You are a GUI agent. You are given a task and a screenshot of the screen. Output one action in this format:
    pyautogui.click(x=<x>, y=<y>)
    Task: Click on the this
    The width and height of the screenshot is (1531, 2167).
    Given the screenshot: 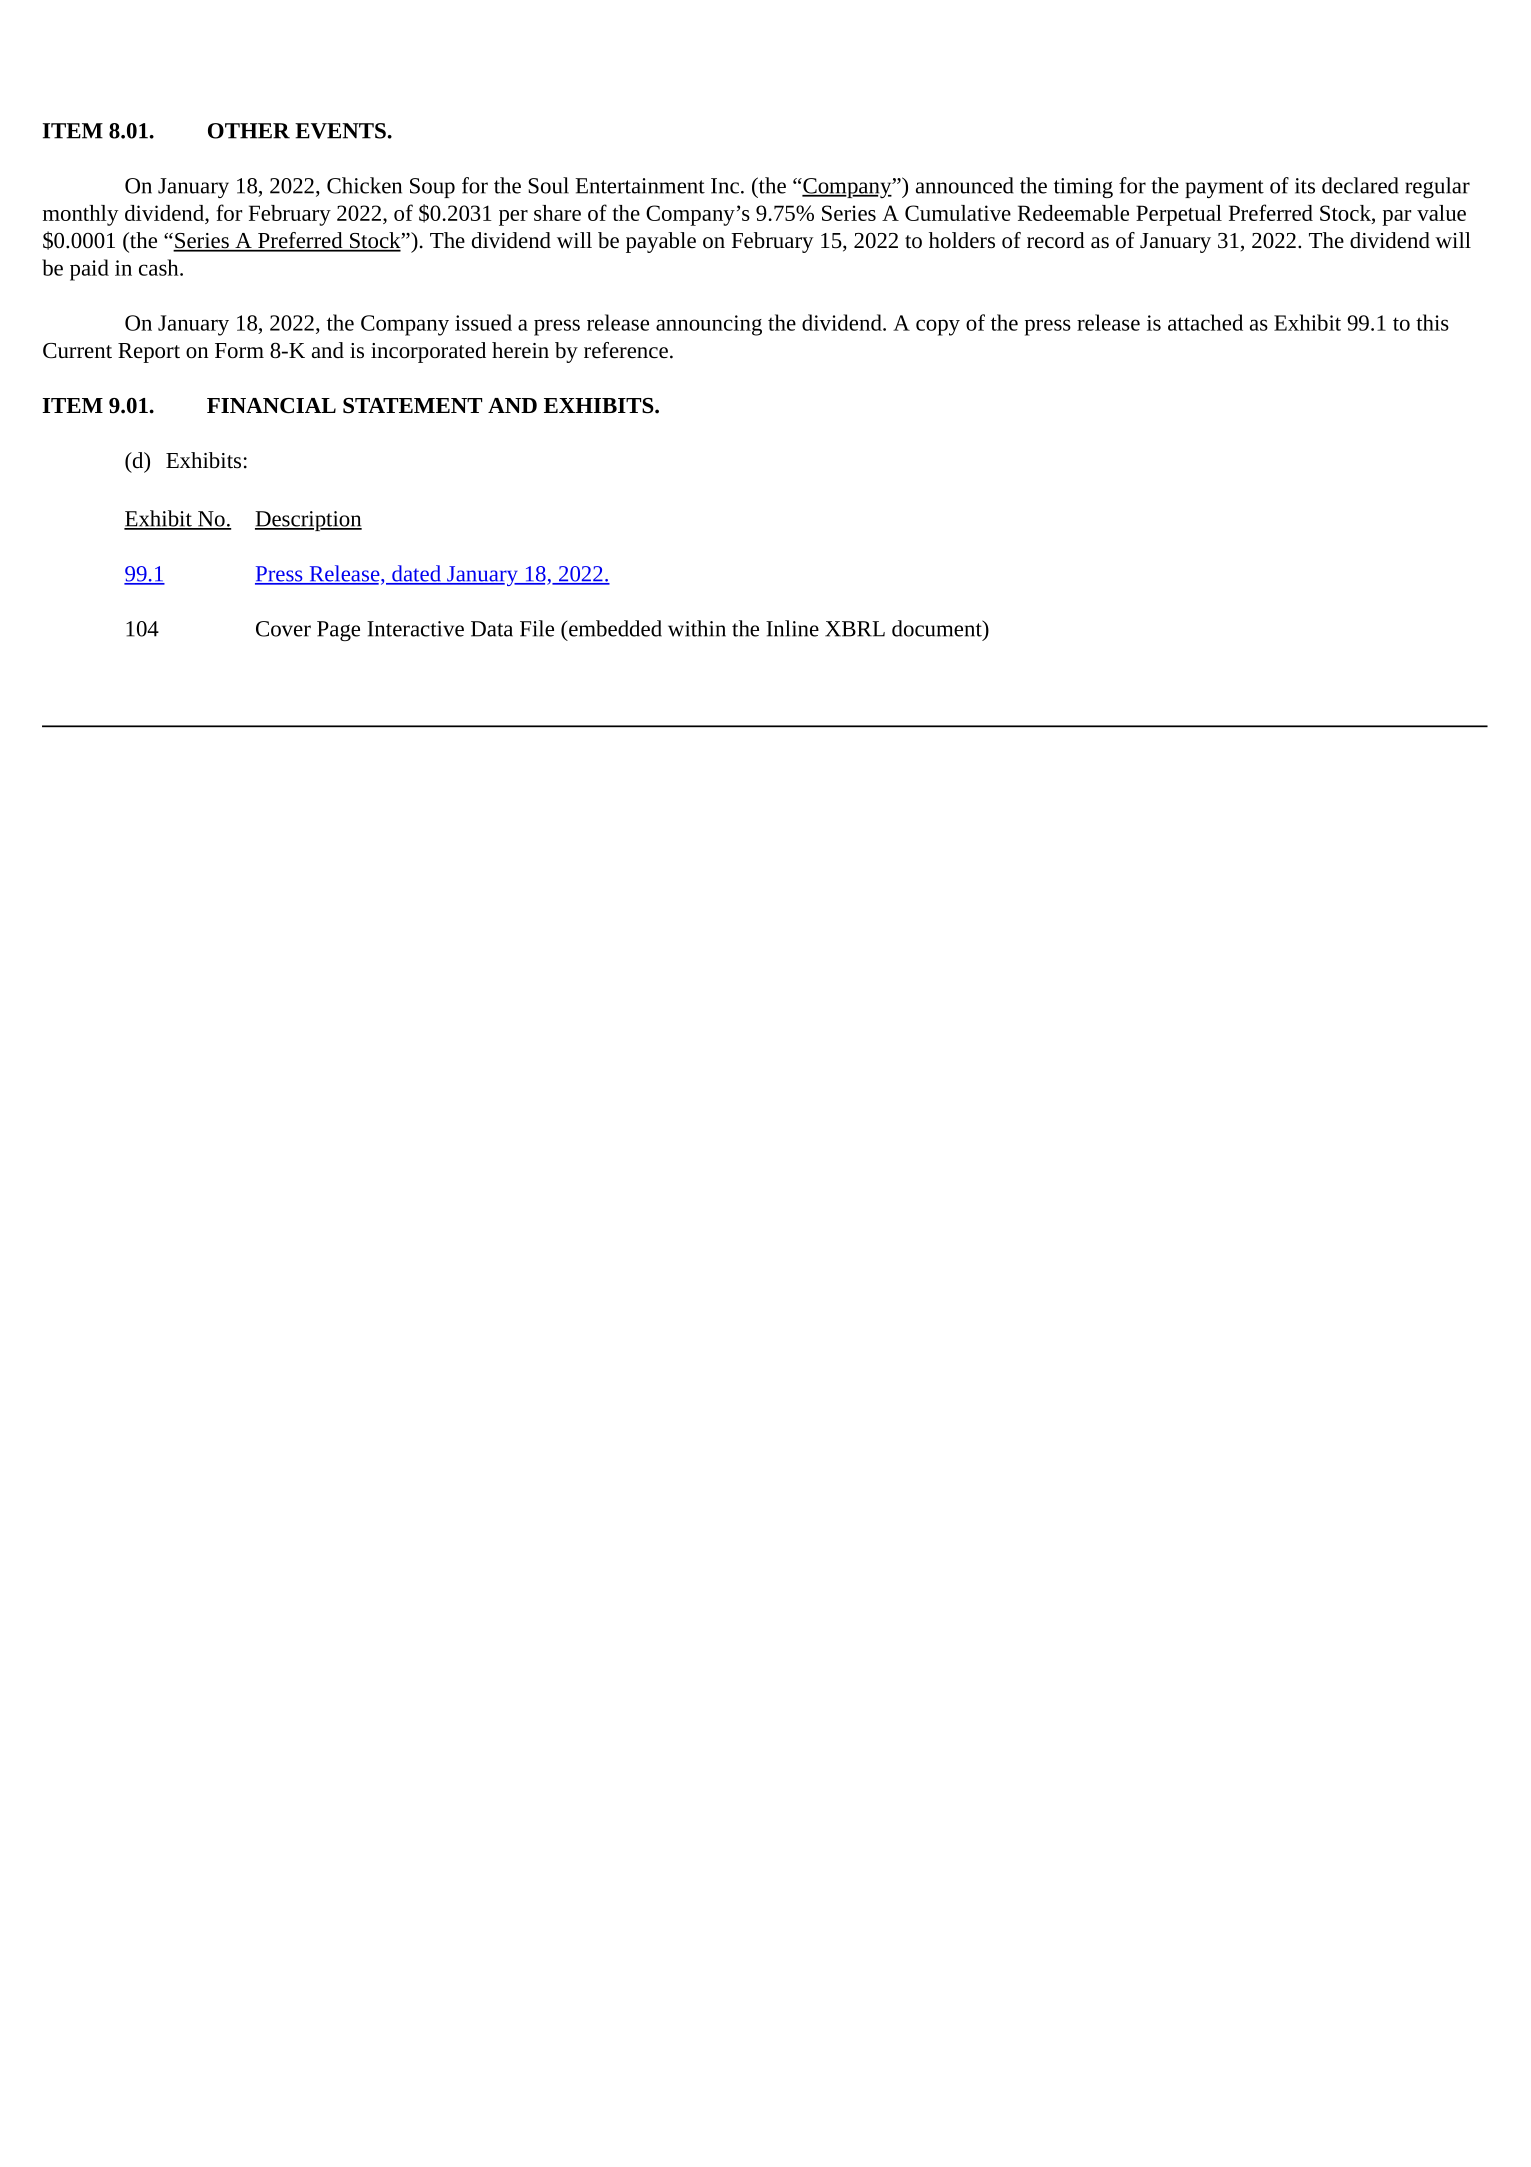 What is the action you would take?
    pyautogui.click(x=1432, y=322)
